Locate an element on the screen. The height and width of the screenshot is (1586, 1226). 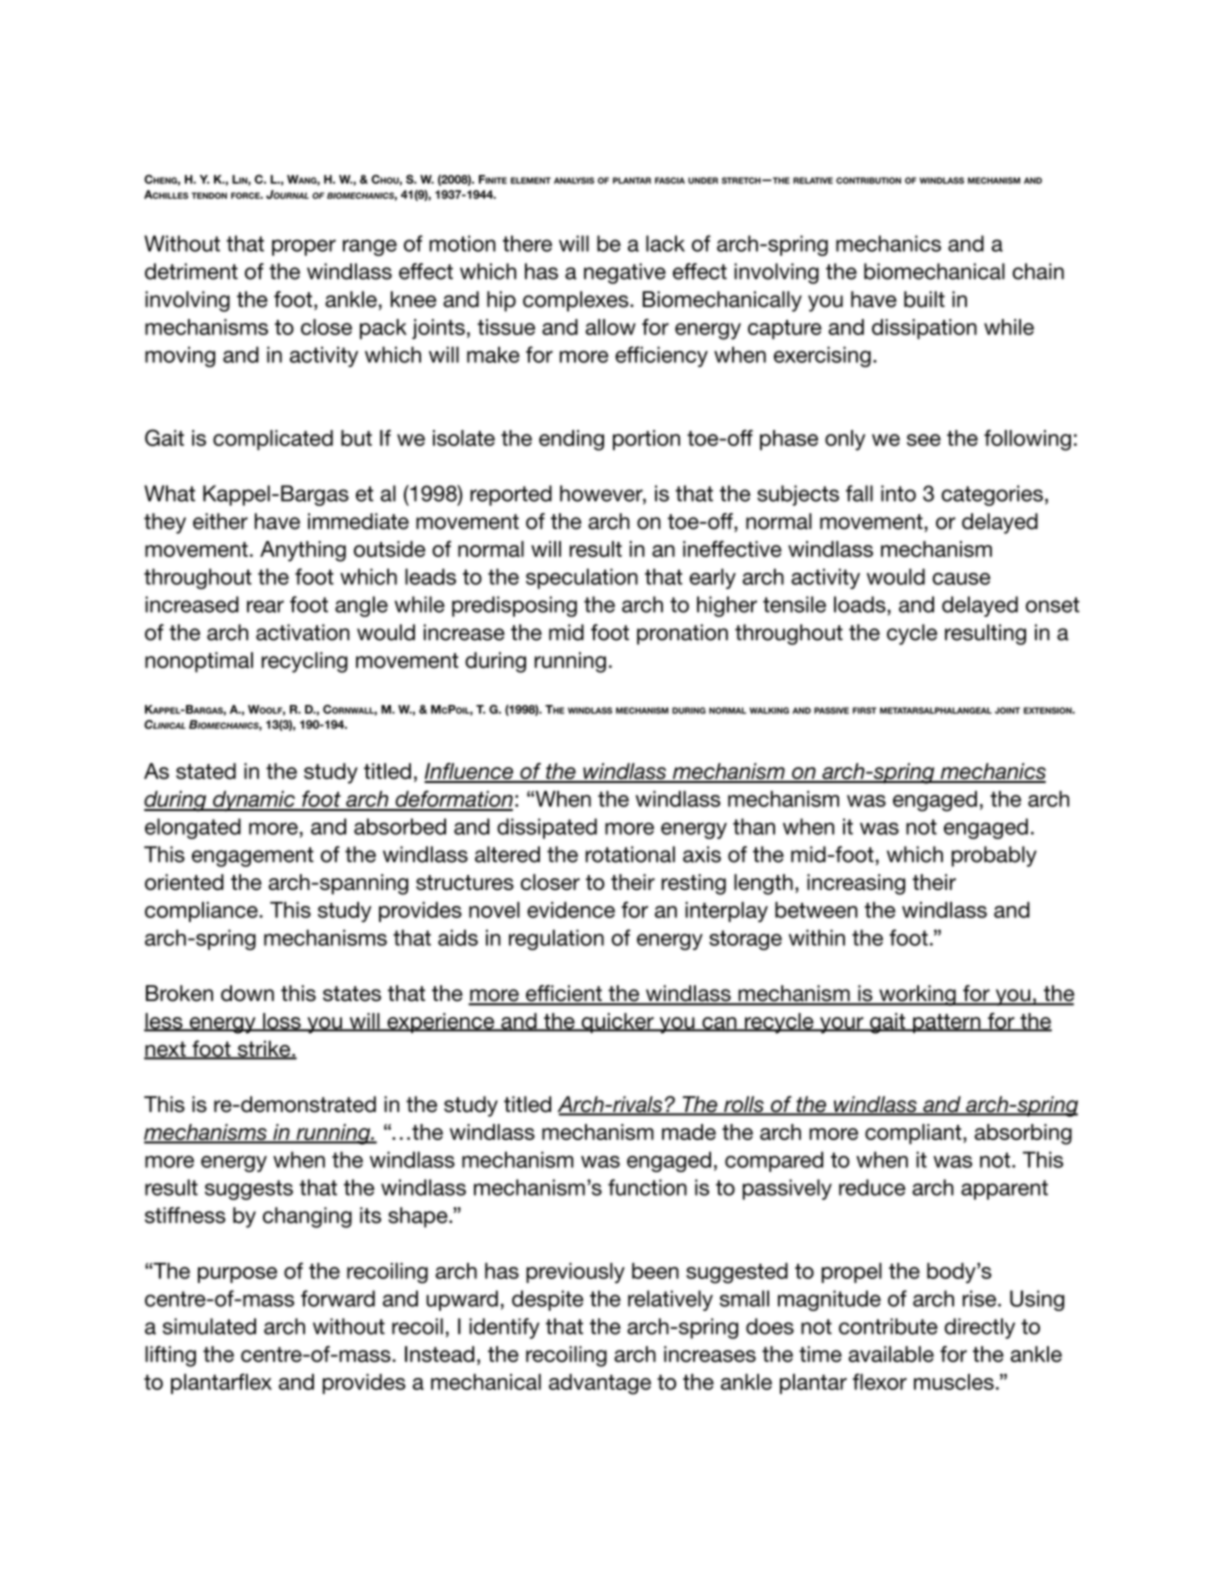
simulated is located at coordinates (209, 1326).
